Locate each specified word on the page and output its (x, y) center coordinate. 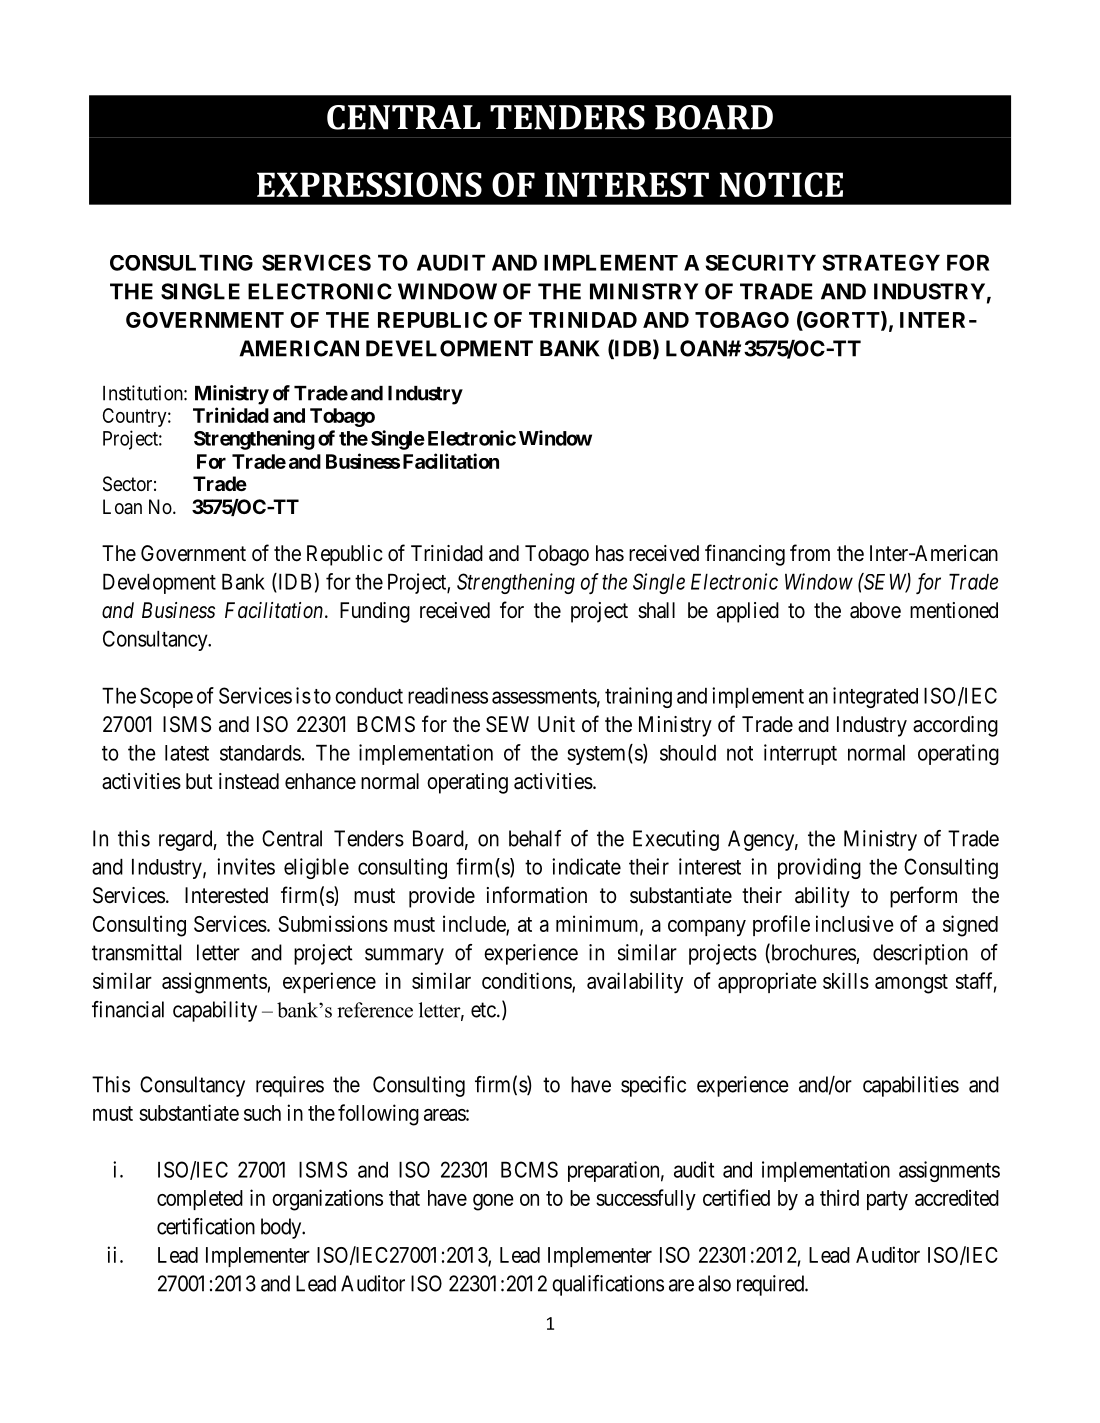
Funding (375, 612)
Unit (556, 724)
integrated (875, 697)
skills (846, 980)
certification (206, 1226)
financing (745, 555)
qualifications (608, 1285)
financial (128, 1009)
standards (260, 753)
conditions (527, 981)
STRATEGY (881, 262)
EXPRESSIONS (369, 184)
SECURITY (761, 262)
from (810, 552)
